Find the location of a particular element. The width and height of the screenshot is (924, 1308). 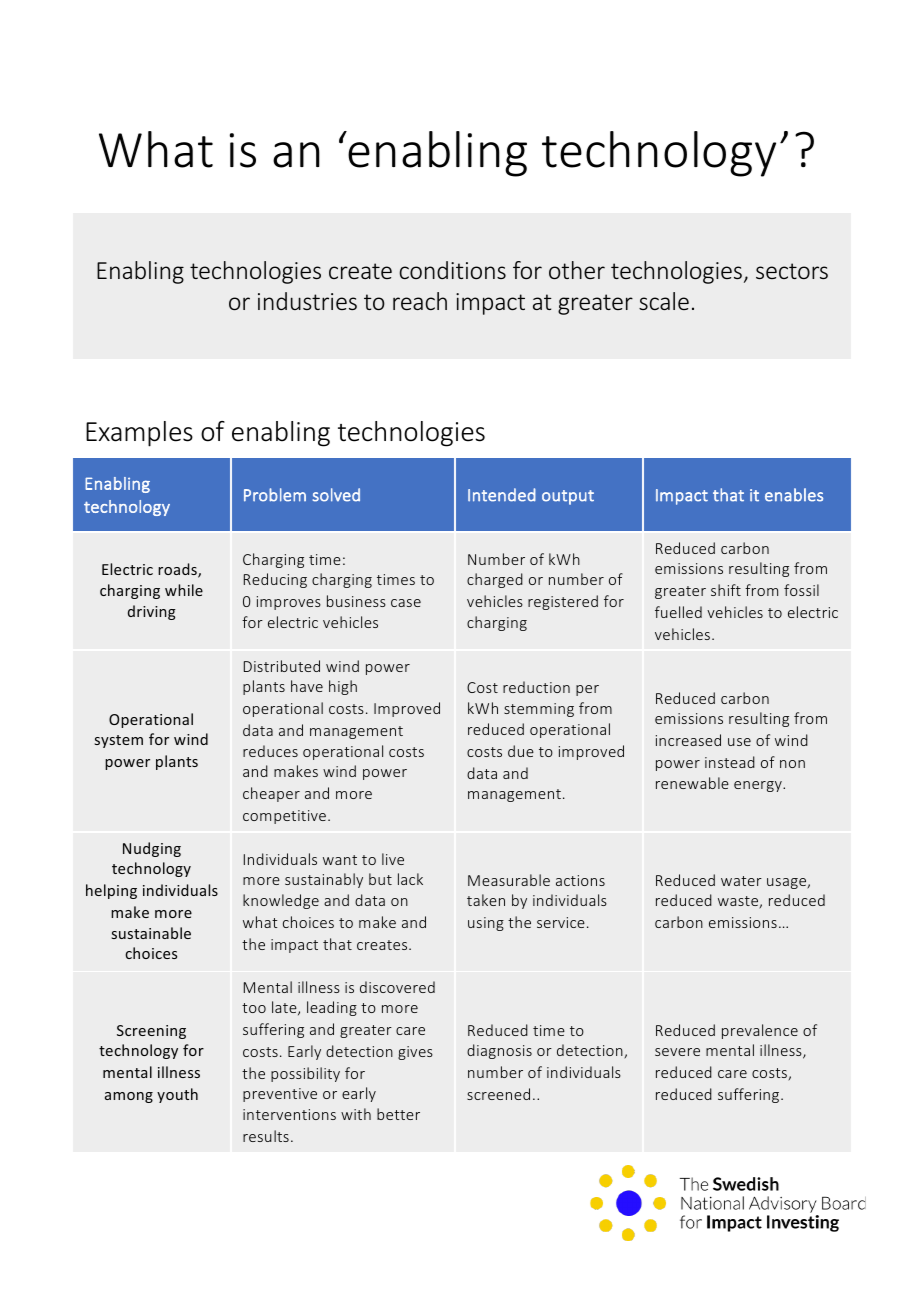

water is located at coordinates (741, 881).
